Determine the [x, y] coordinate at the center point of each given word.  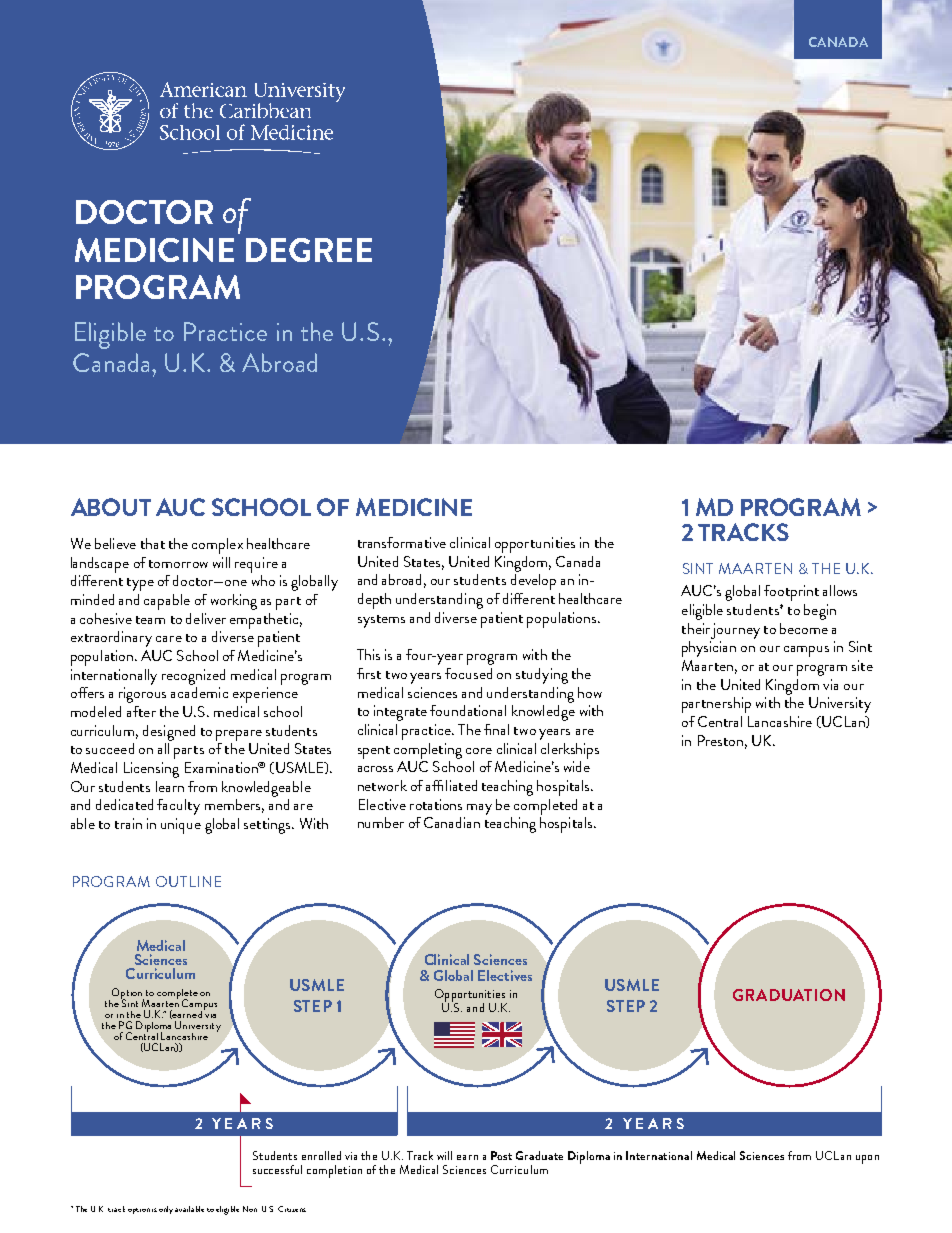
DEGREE [309, 250]
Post [501, 1155]
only [166, 1210]
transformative [402, 542]
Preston [720, 740]
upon [867, 1159]
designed [169, 733]
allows [840, 590]
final [496, 729]
